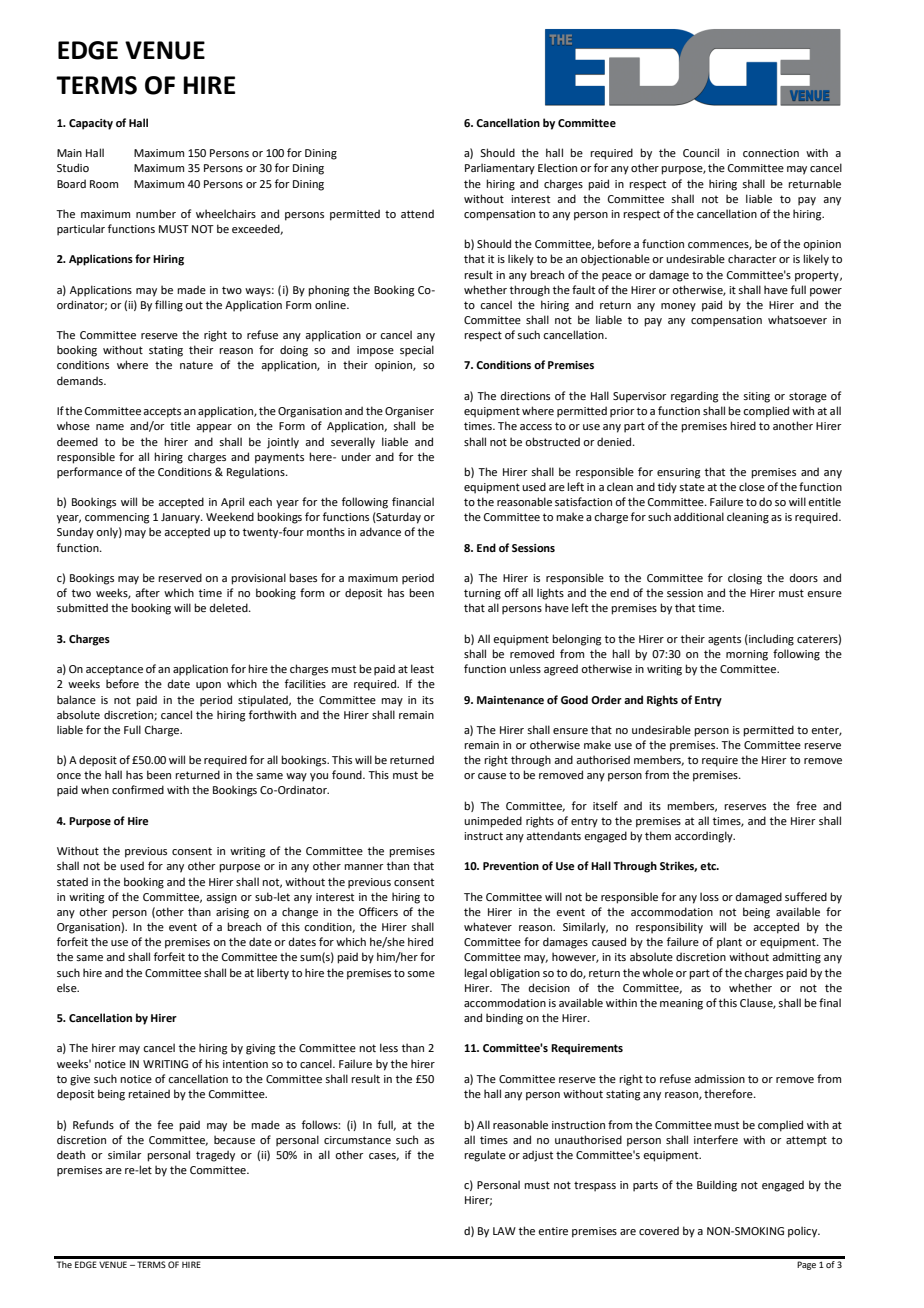 The width and height of the screenshot is (924, 1308). Describe the element at coordinates (747, 655) in the screenshot. I see `morning` at that location.
